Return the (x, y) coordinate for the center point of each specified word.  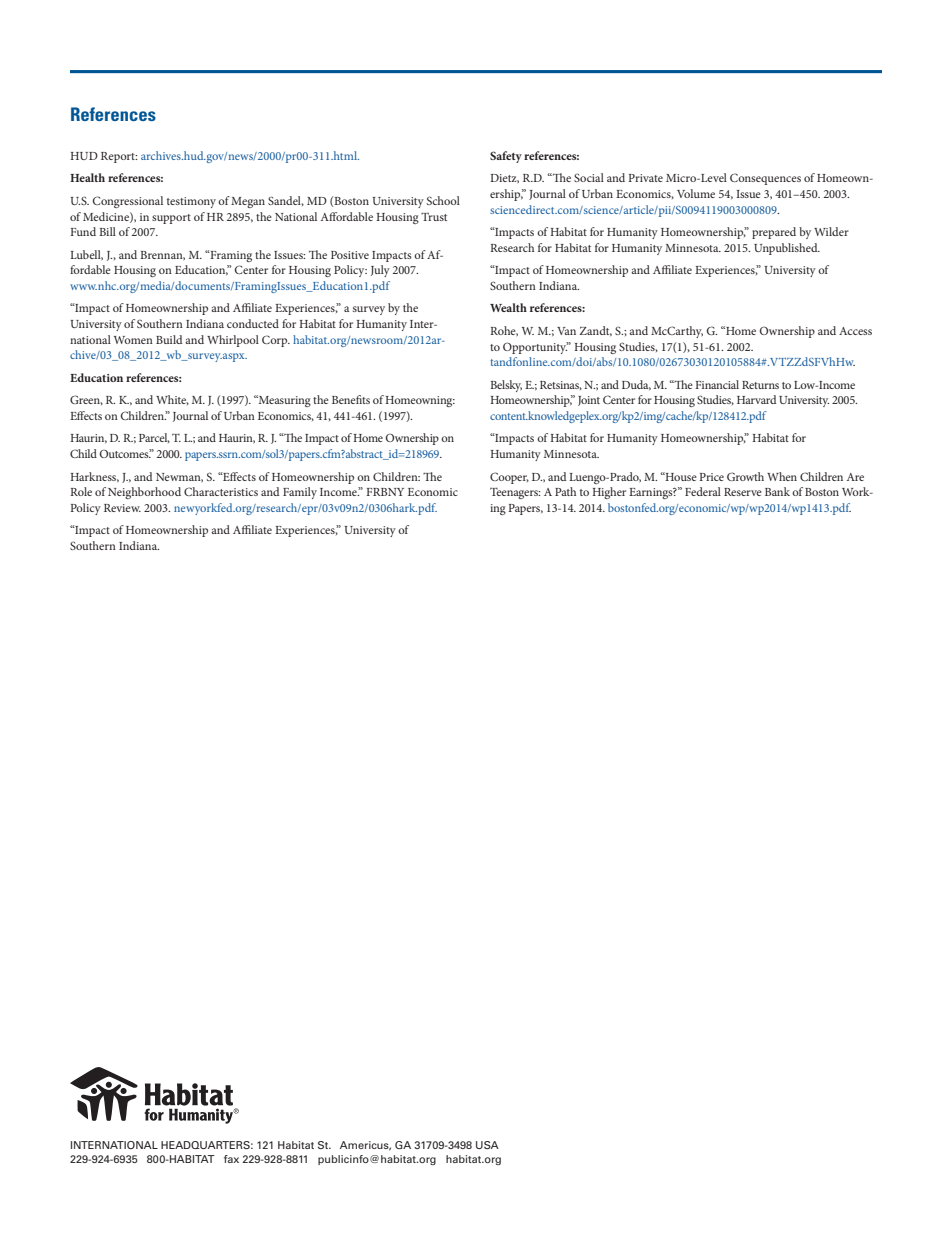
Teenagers (515, 493)
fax (231, 1159)
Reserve (743, 492)
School (443, 200)
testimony (191, 202)
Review (122, 508)
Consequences (765, 179)
